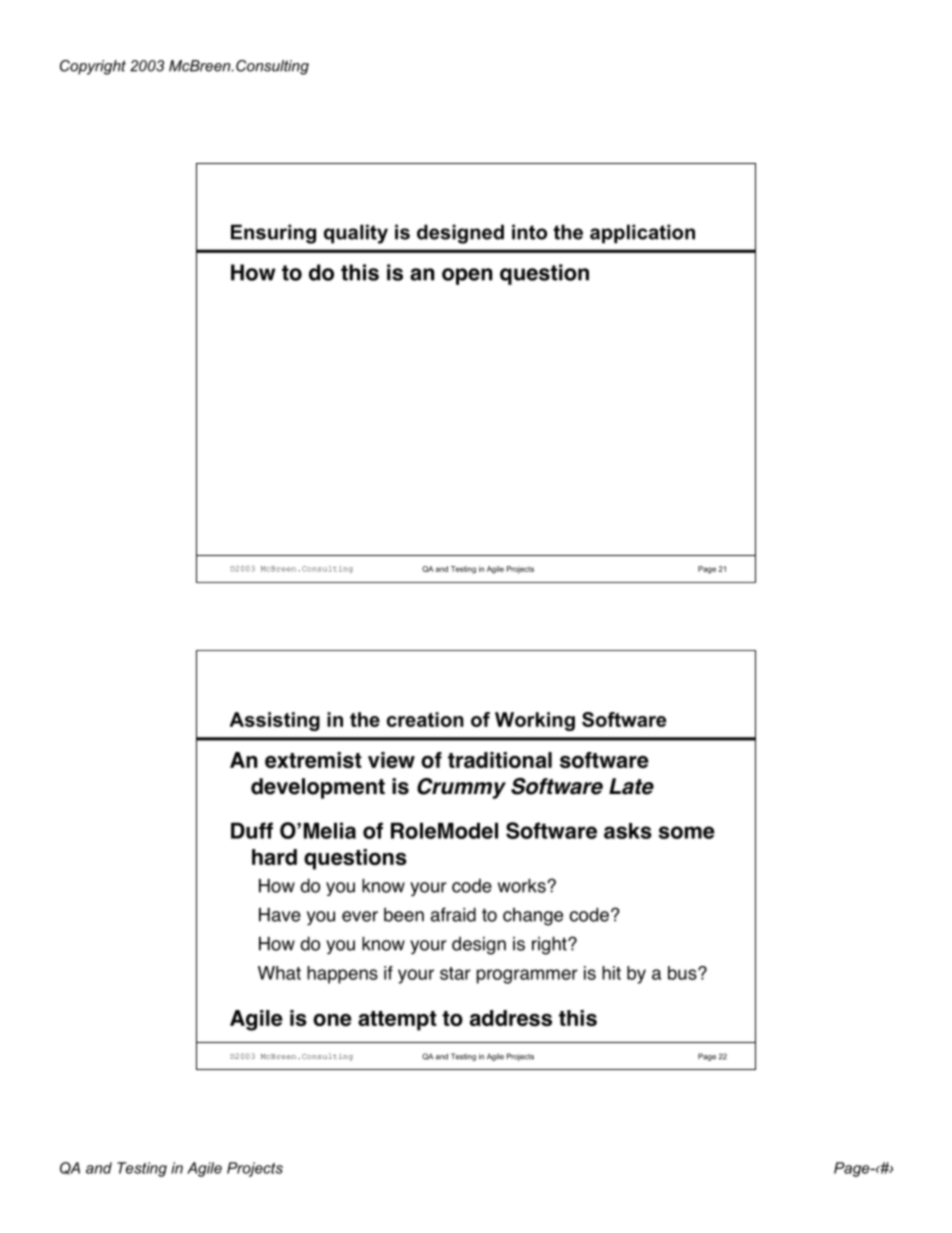  What do you see at coordinates (273, 234) in the screenshot?
I see `Ensuring` at bounding box center [273, 234].
